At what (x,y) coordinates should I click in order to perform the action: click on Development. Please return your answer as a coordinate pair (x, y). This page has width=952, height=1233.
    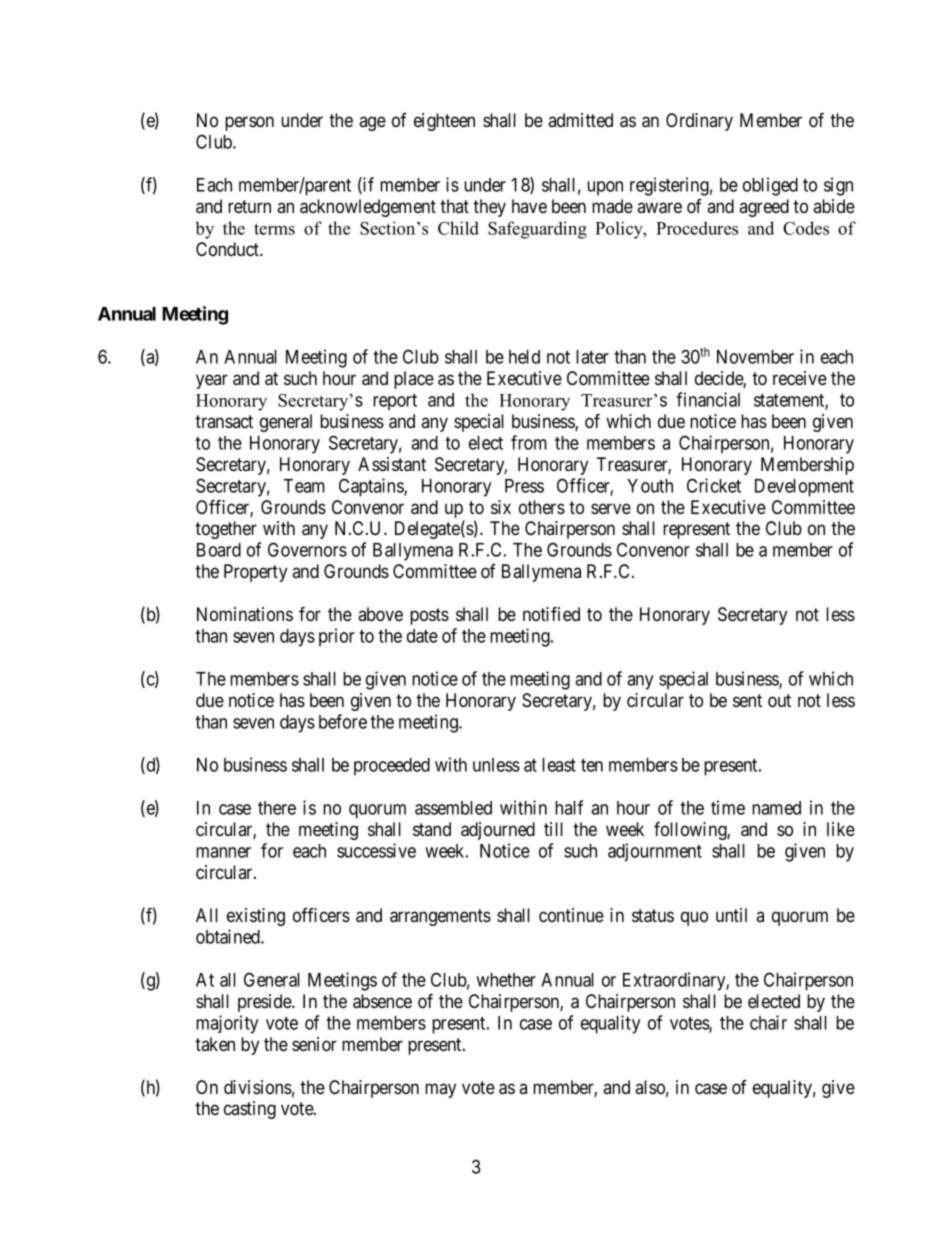
    Looking at the image, I should click on (804, 488).
